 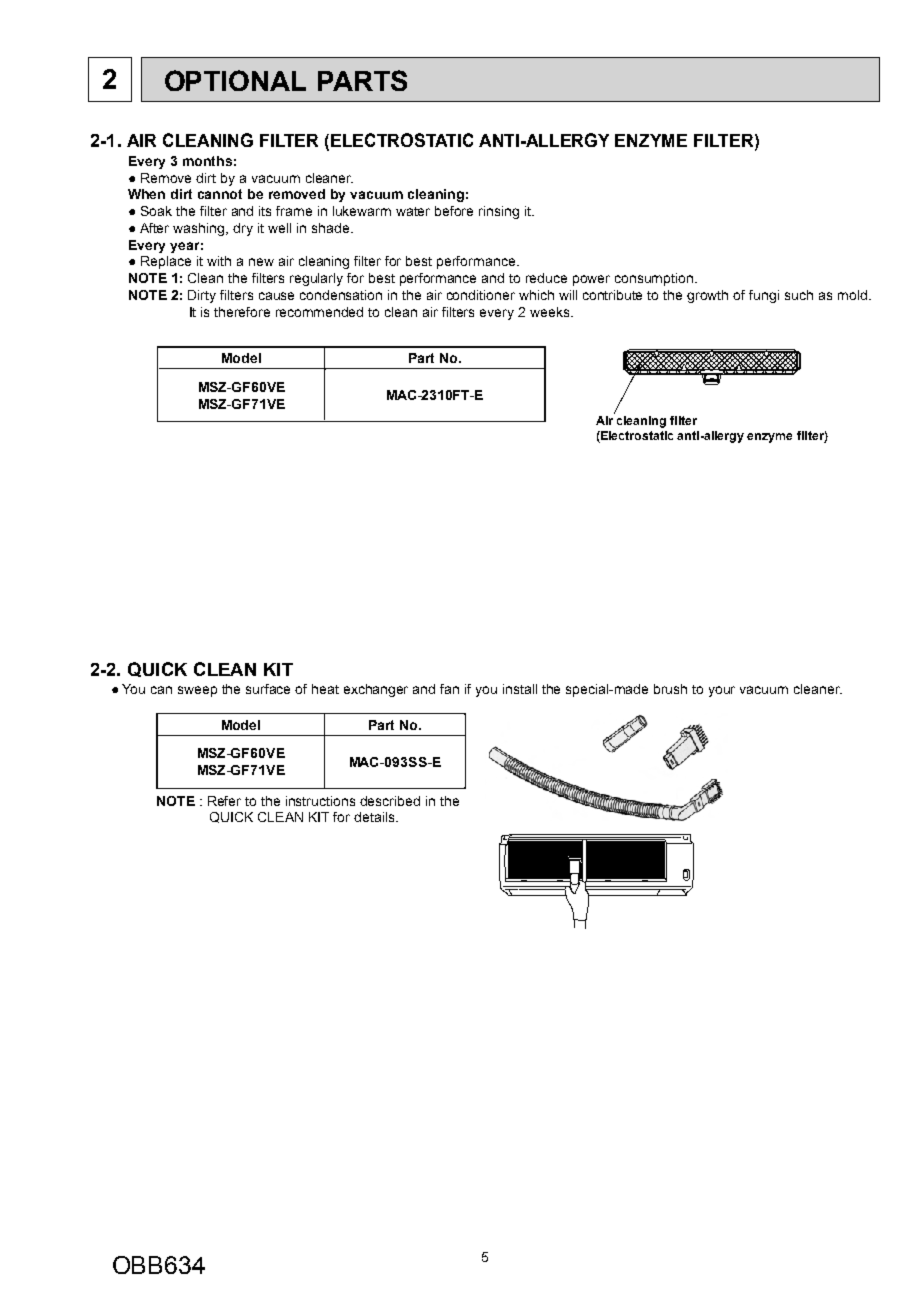 I want to click on OPTIONAL, so click(x=235, y=80).
